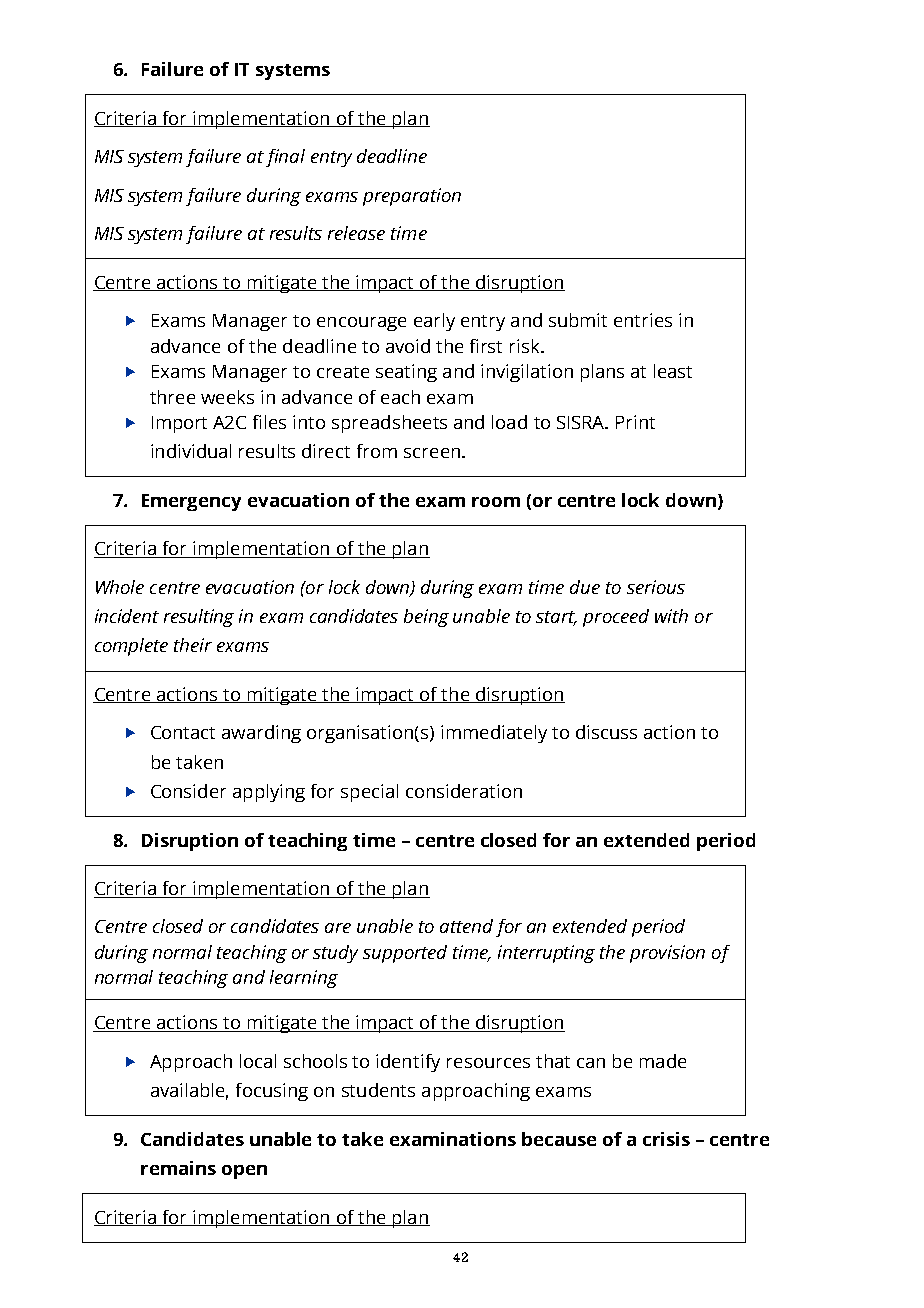  Describe the element at coordinates (285, 158) in the screenshot. I see `final` at that location.
